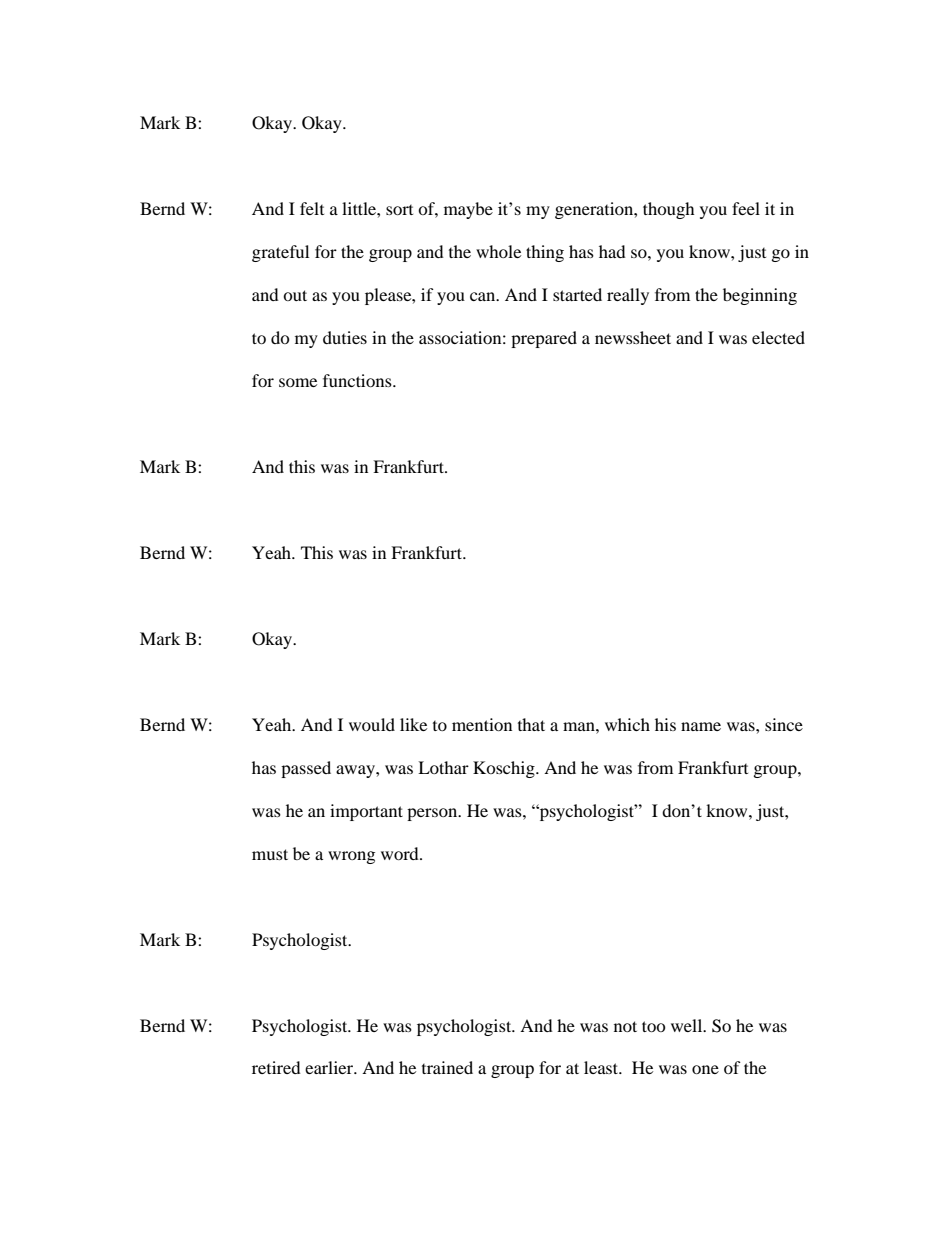 The width and height of the document is (952, 1233). I want to click on elected, so click(778, 337).
